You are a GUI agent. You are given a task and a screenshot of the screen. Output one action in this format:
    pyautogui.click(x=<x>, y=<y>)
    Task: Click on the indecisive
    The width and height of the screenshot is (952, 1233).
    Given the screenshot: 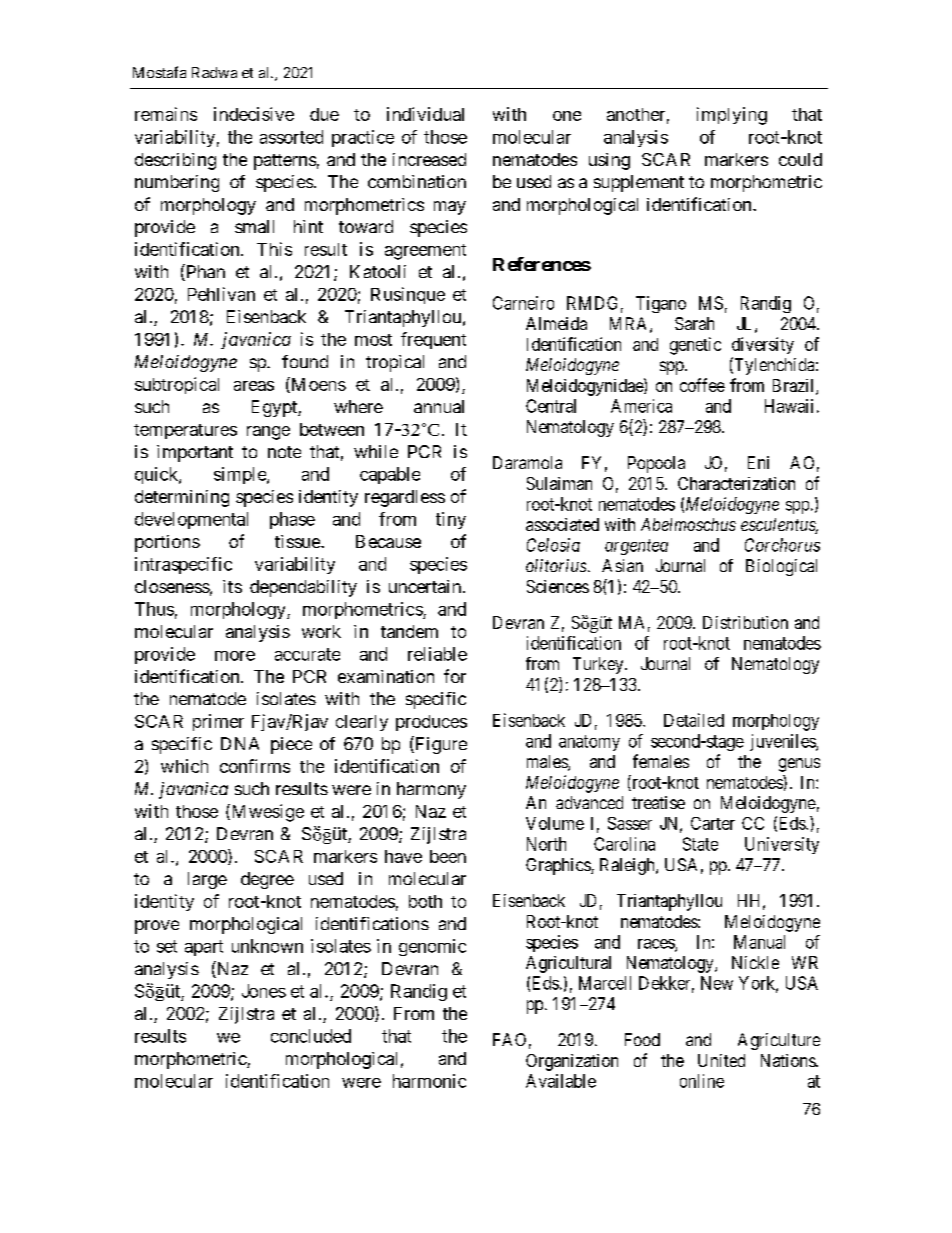 What is the action you would take?
    pyautogui.click(x=254, y=114)
